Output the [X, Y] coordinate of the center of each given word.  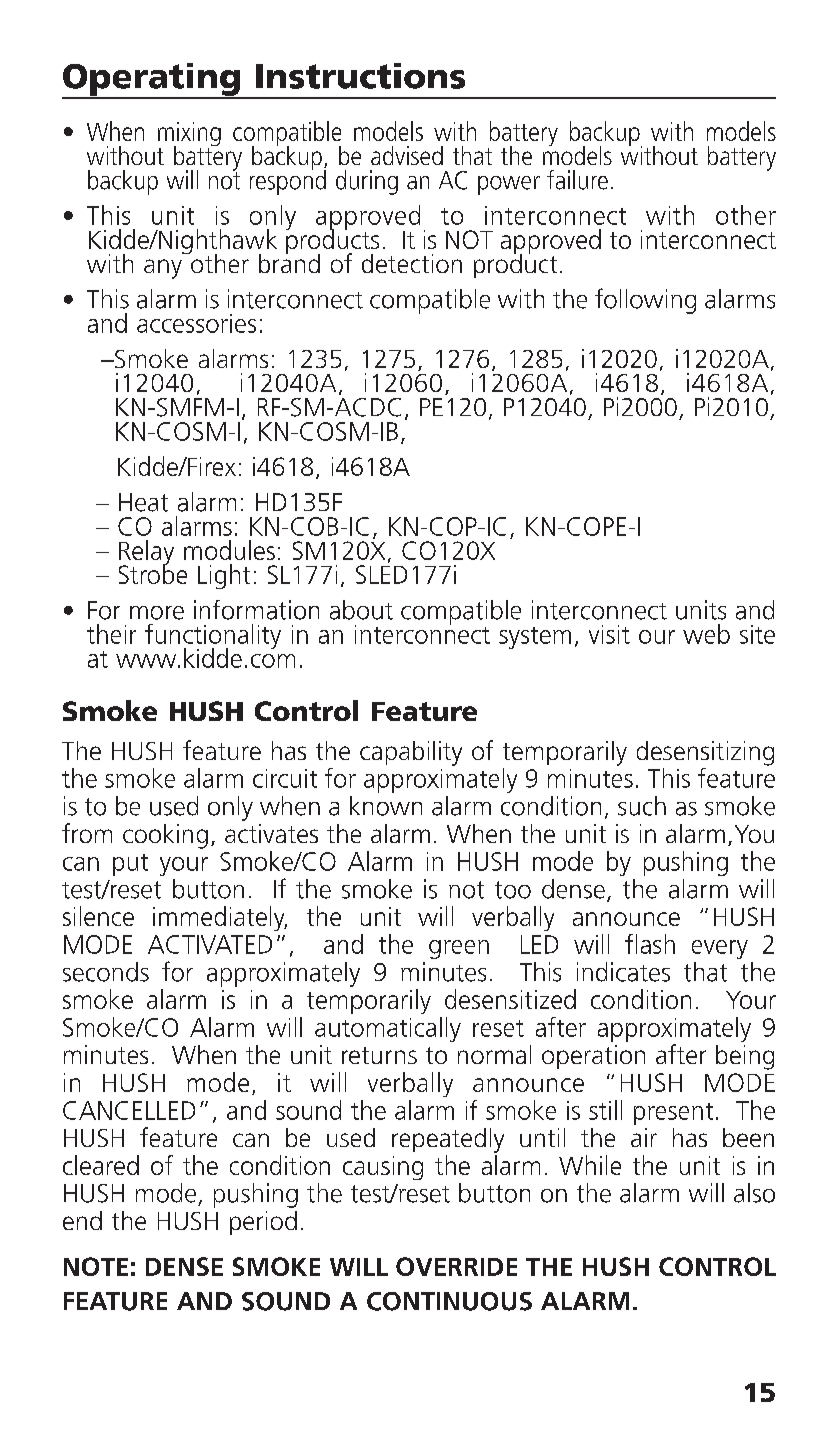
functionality [213, 637]
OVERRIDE [456, 1266]
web [706, 634]
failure [577, 180]
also [754, 1193]
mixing [189, 135]
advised [407, 155]
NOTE [96, 1266]
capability [411, 753]
